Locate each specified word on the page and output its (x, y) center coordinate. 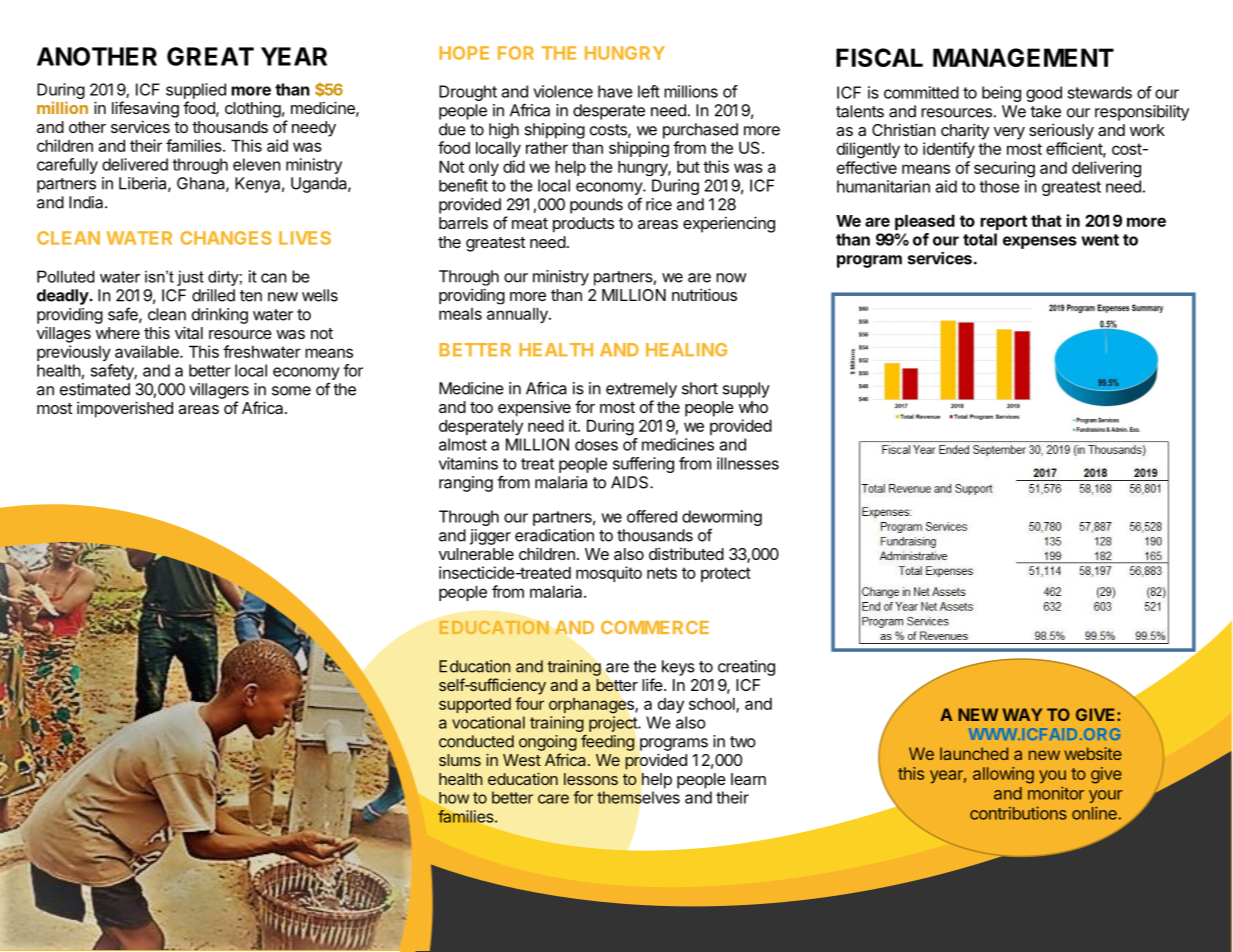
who (753, 407)
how (453, 799)
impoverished (125, 409)
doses (596, 445)
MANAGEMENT (1023, 57)
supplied (196, 91)
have (615, 91)
